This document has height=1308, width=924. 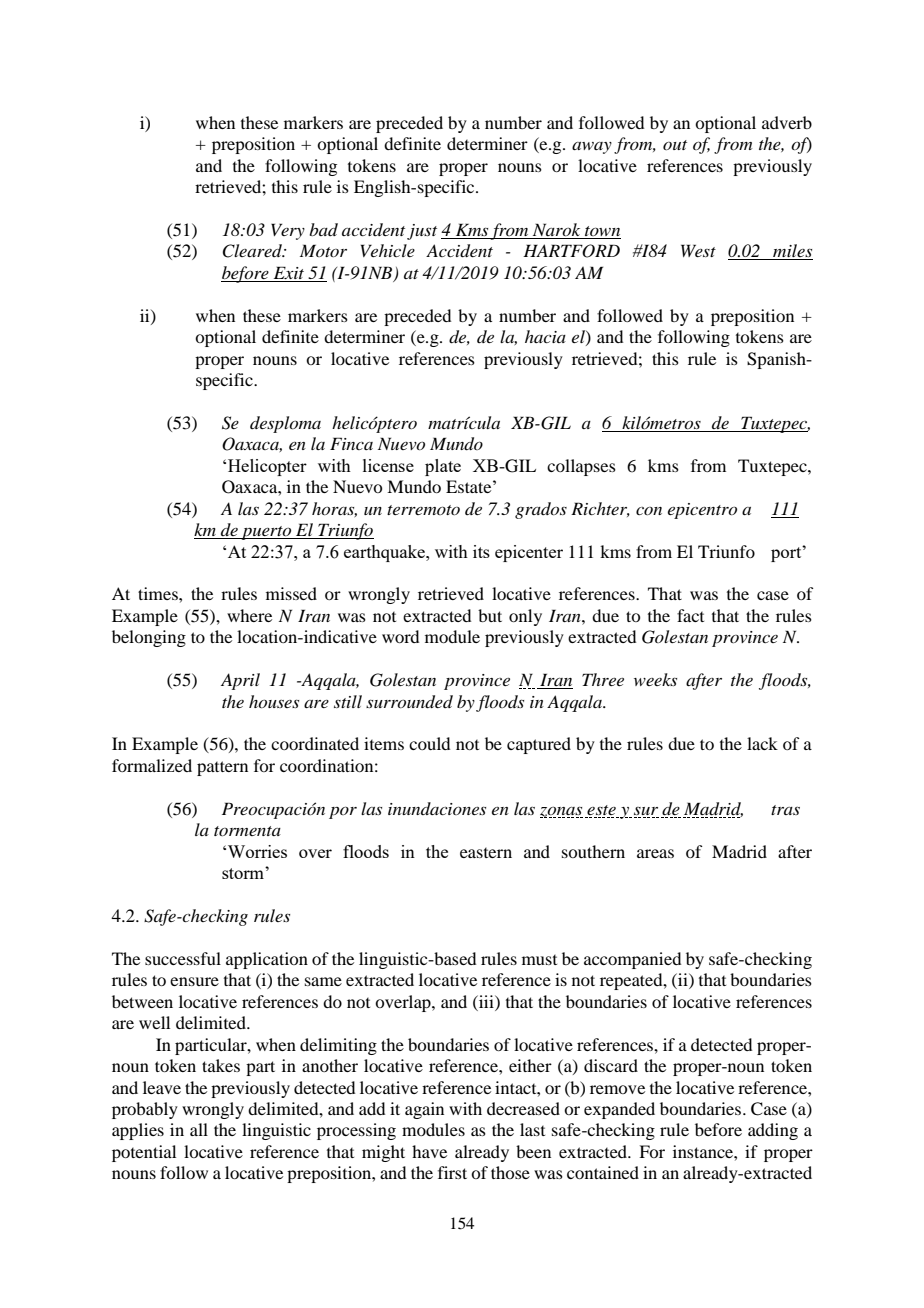 What do you see at coordinates (581, 467) in the document?
I see `collapses` at bounding box center [581, 467].
